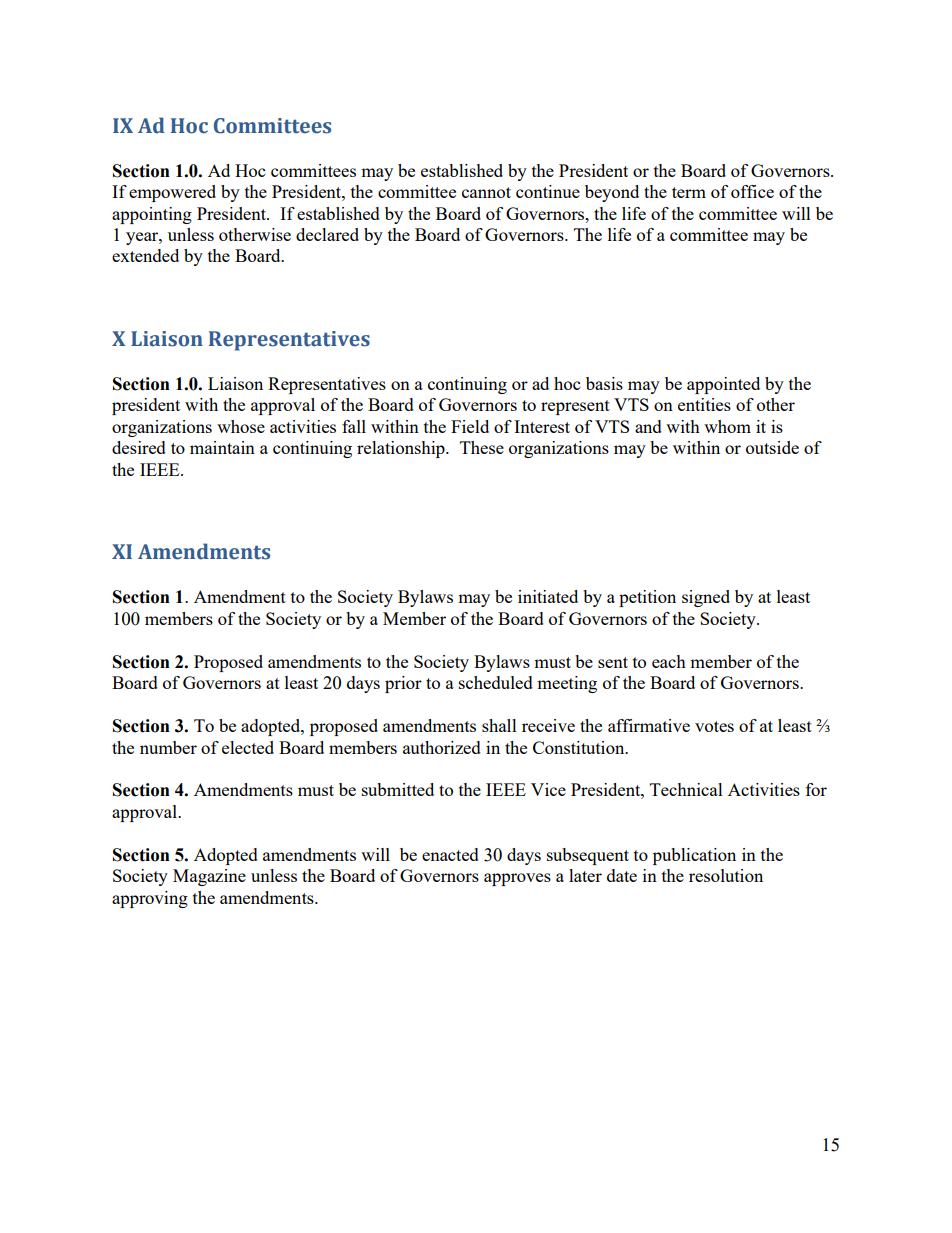 The image size is (952, 1233). What do you see at coordinates (209, 877) in the screenshot?
I see `Magazine` at bounding box center [209, 877].
